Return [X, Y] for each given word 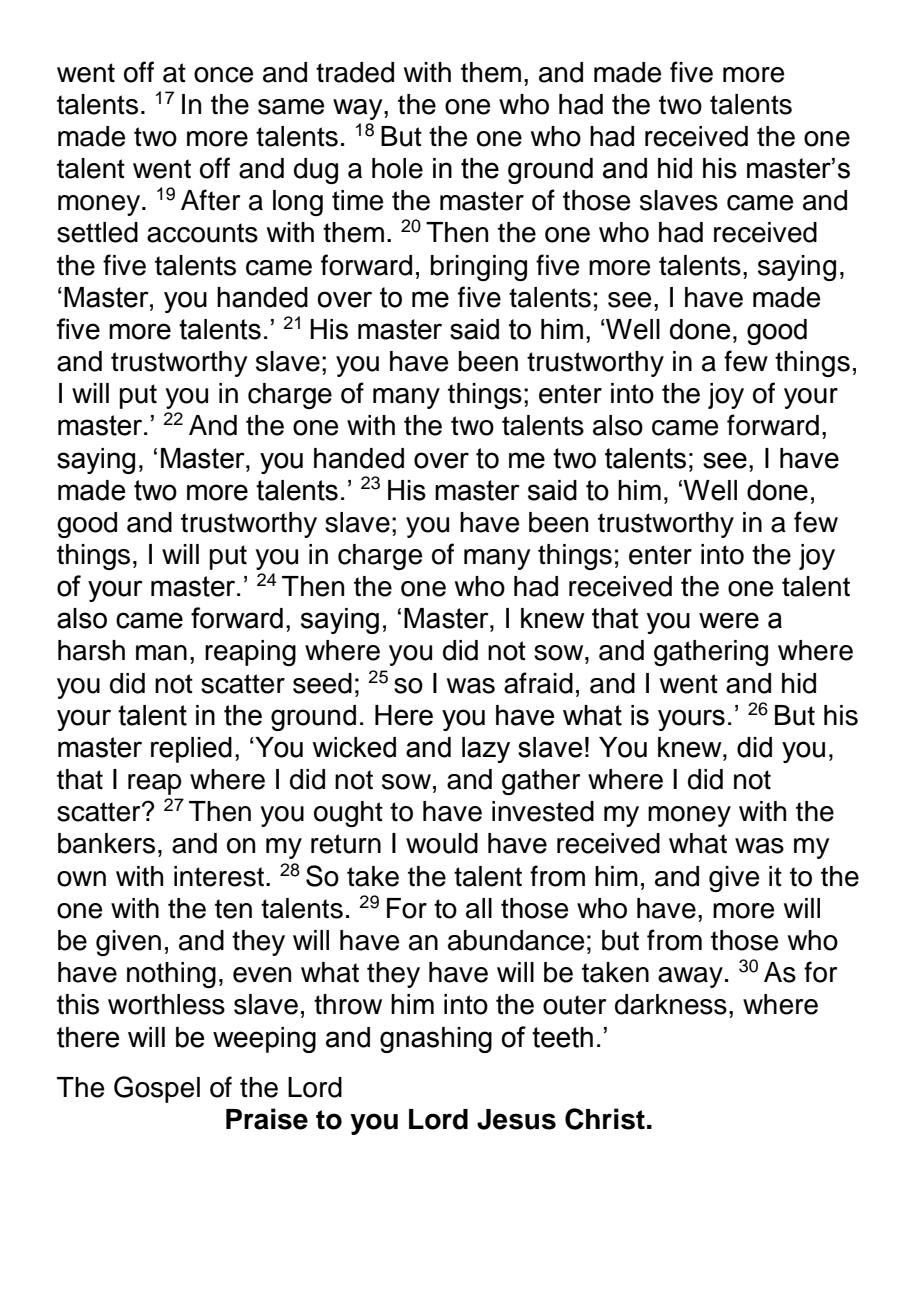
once [223, 75]
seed [322, 683]
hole [397, 168]
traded [355, 72]
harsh [91, 650]
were [729, 620]
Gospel [157, 1089]
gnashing [436, 1040]
